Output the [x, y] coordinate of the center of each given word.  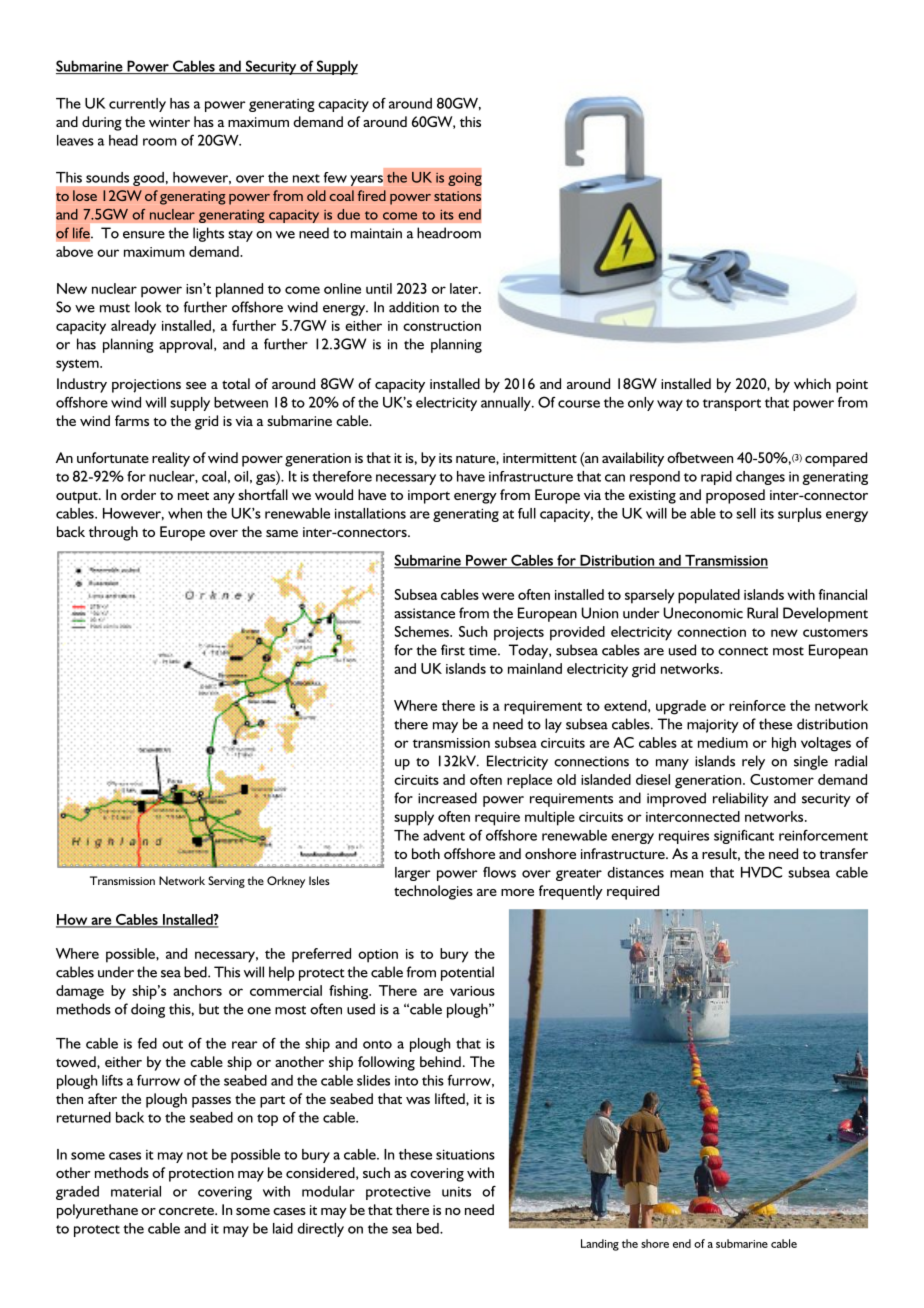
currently [137, 105]
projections [146, 386]
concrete [187, 1211]
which [812, 383]
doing [148, 1010]
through [113, 533]
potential [467, 973]
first [453, 650]
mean [686, 874]
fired [372, 195]
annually [507, 404]
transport [732, 405]
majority [713, 726]
